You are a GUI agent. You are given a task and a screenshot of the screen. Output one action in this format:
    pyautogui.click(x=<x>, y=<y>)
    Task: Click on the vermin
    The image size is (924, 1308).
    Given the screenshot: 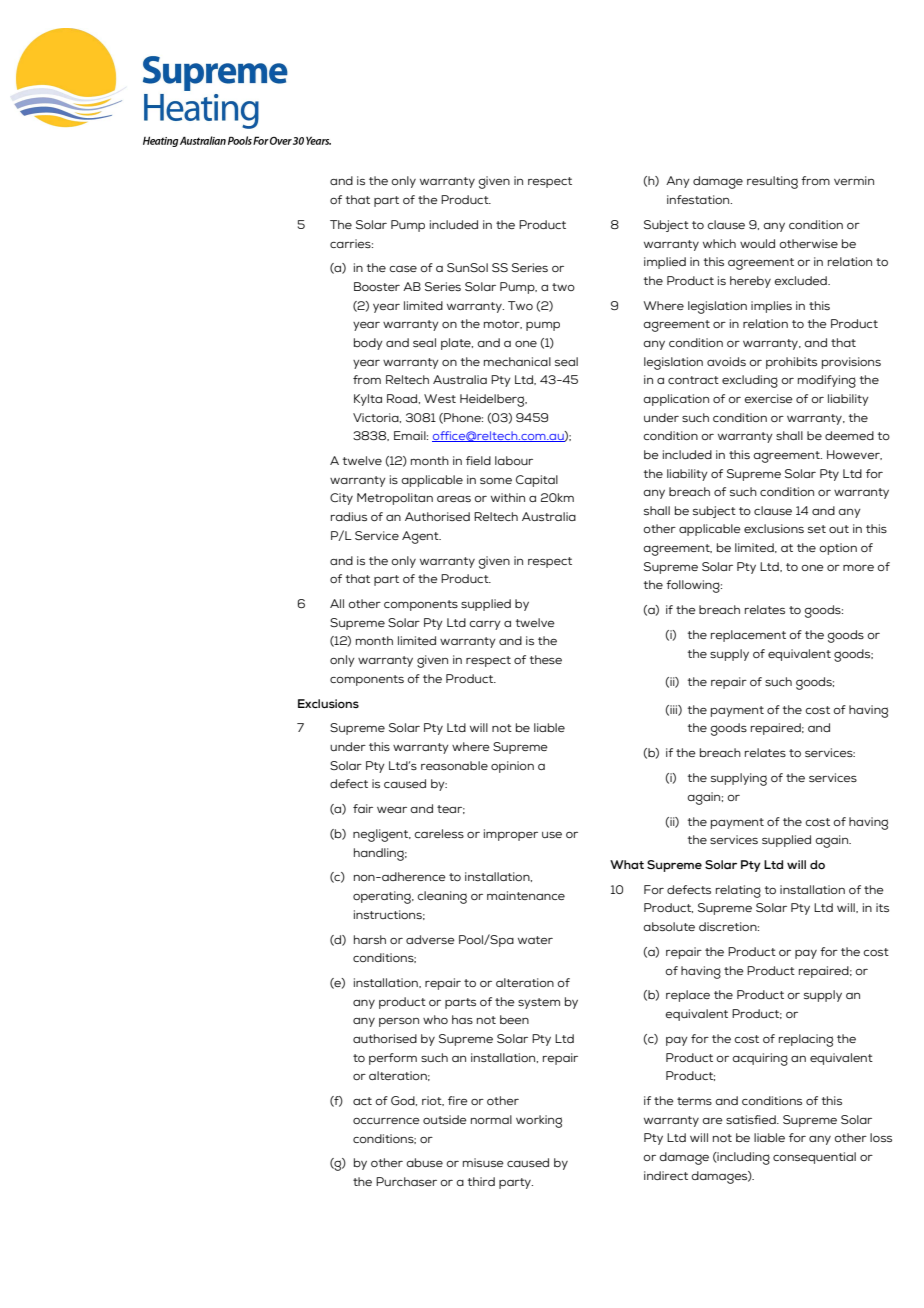 What is the action you would take?
    pyautogui.click(x=854, y=180)
